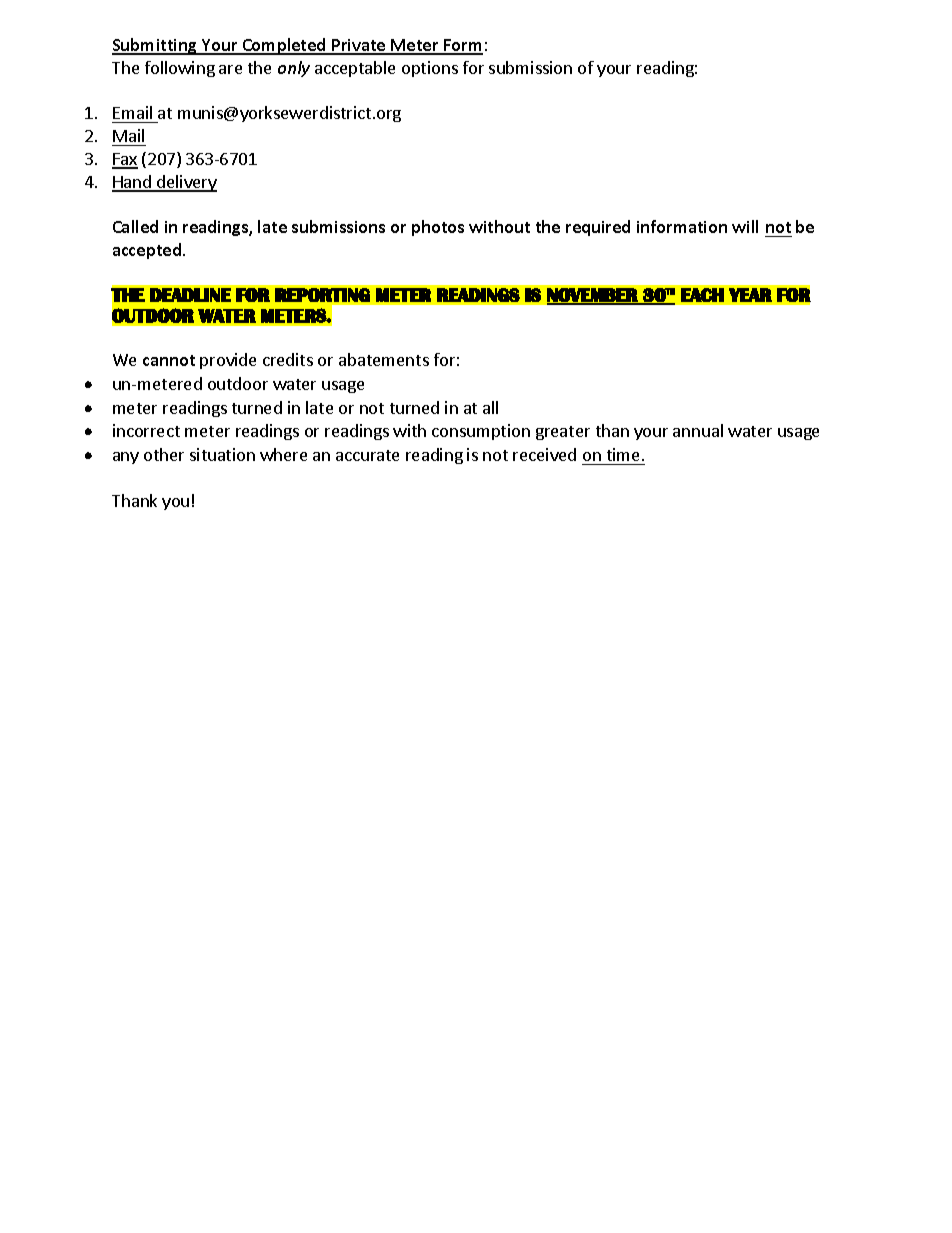  Describe the element at coordinates (438, 228) in the image. I see `photos` at that location.
